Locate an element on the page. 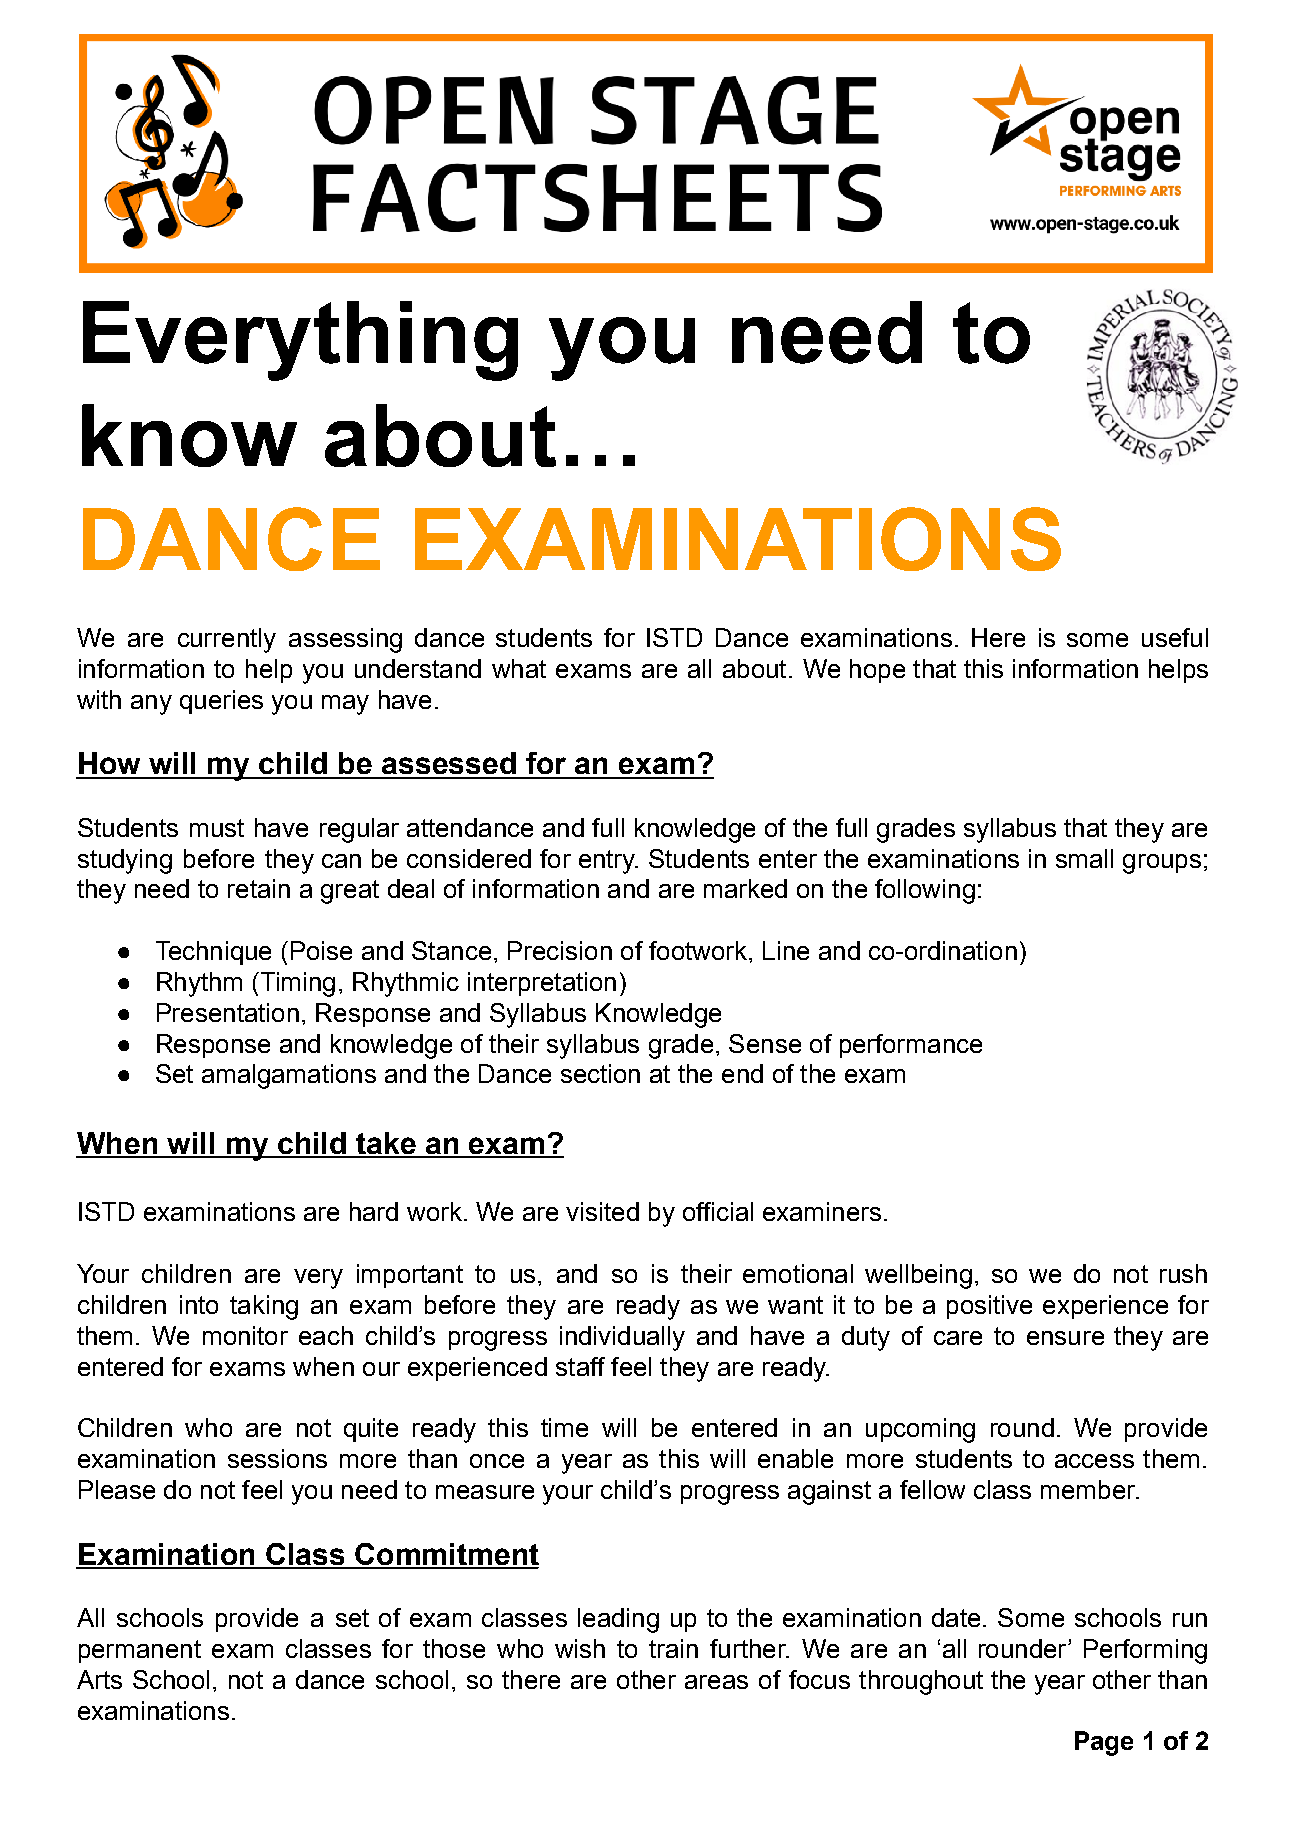  currently is located at coordinates (227, 640).
